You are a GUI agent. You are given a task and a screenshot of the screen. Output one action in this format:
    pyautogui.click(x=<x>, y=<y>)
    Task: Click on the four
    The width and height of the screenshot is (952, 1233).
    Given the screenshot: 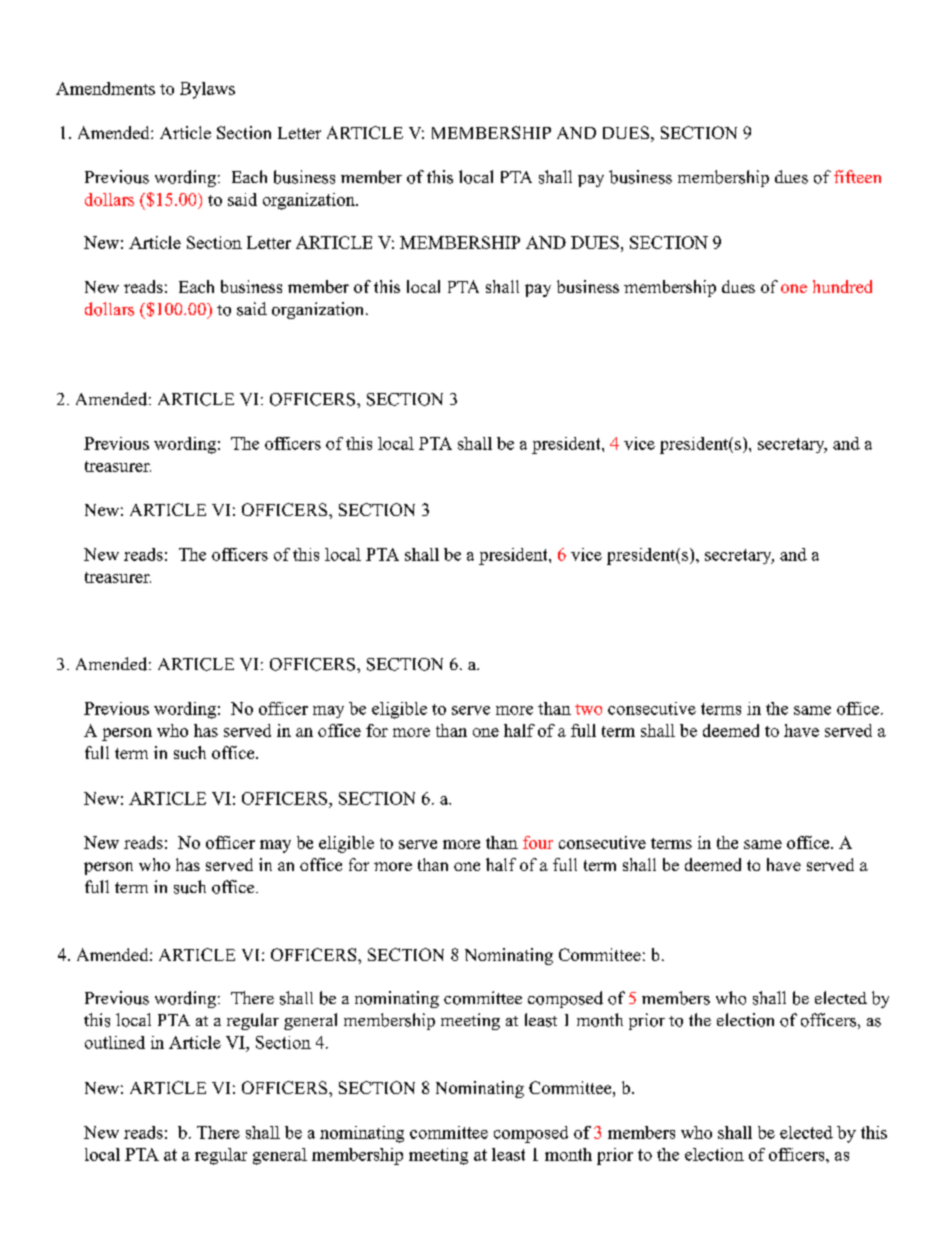 What is the action you would take?
    pyautogui.click(x=538, y=842)
